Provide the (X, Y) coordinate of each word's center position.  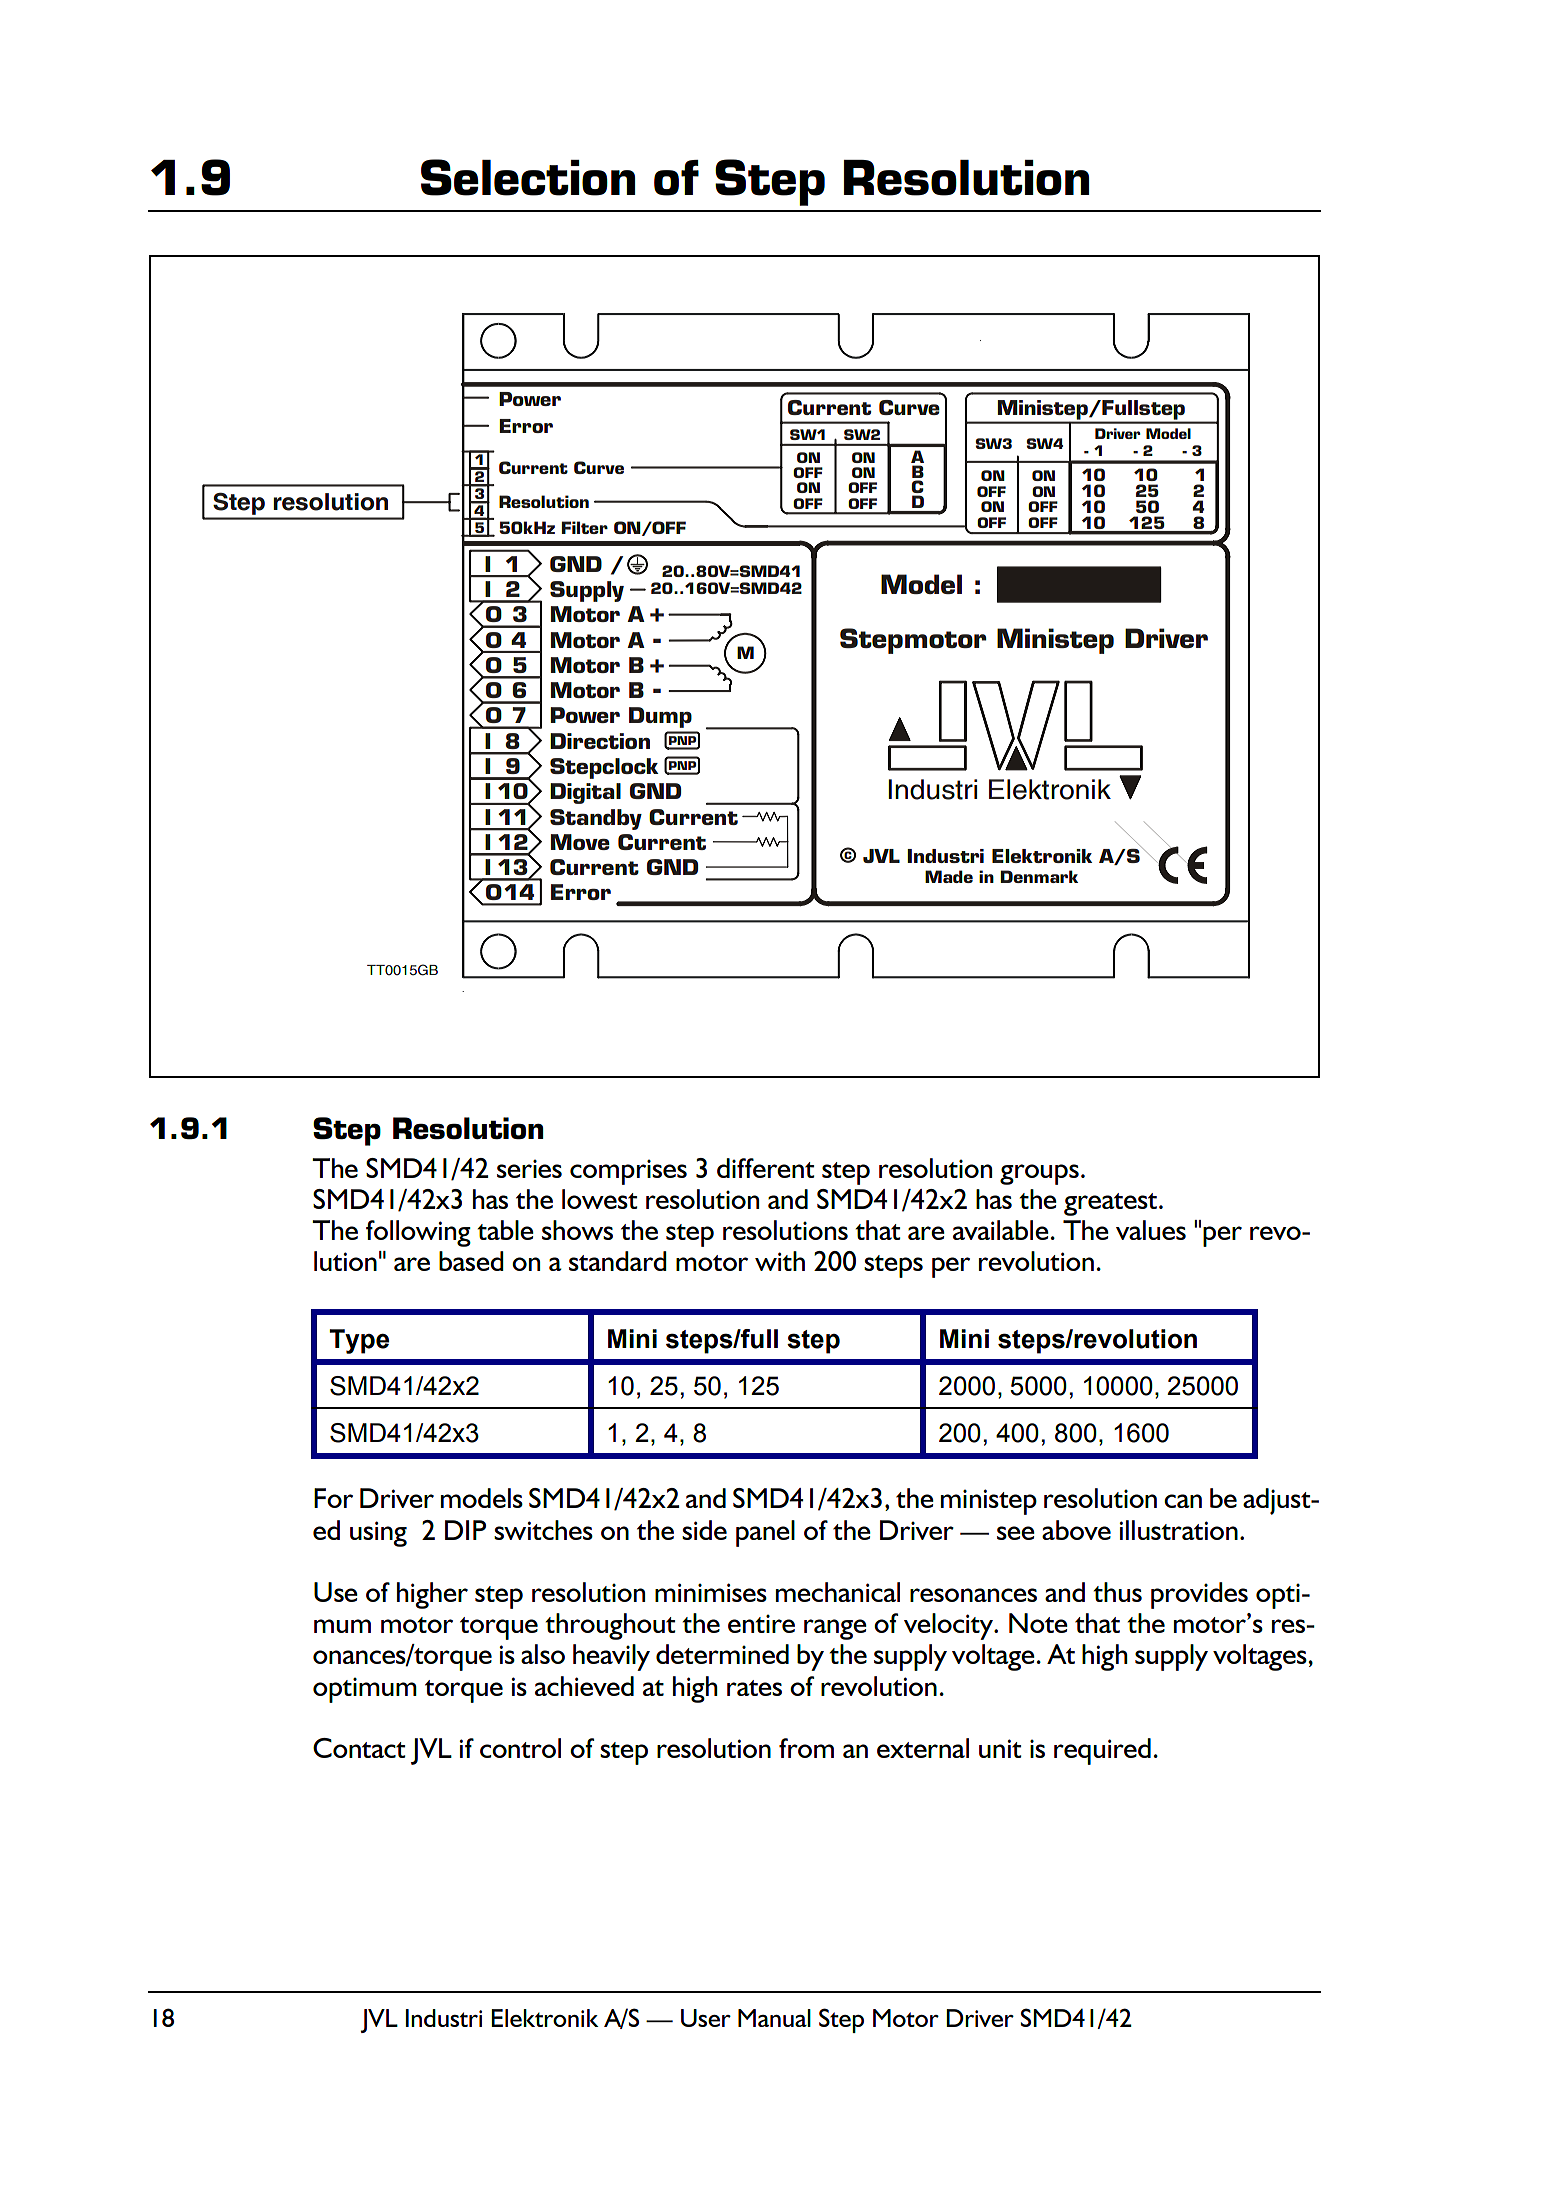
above (1076, 1530)
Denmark (1039, 876)
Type (359, 1341)
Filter (585, 527)
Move (580, 842)
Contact (359, 1748)
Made (949, 876)
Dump (660, 717)
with (780, 1261)
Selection (528, 177)
